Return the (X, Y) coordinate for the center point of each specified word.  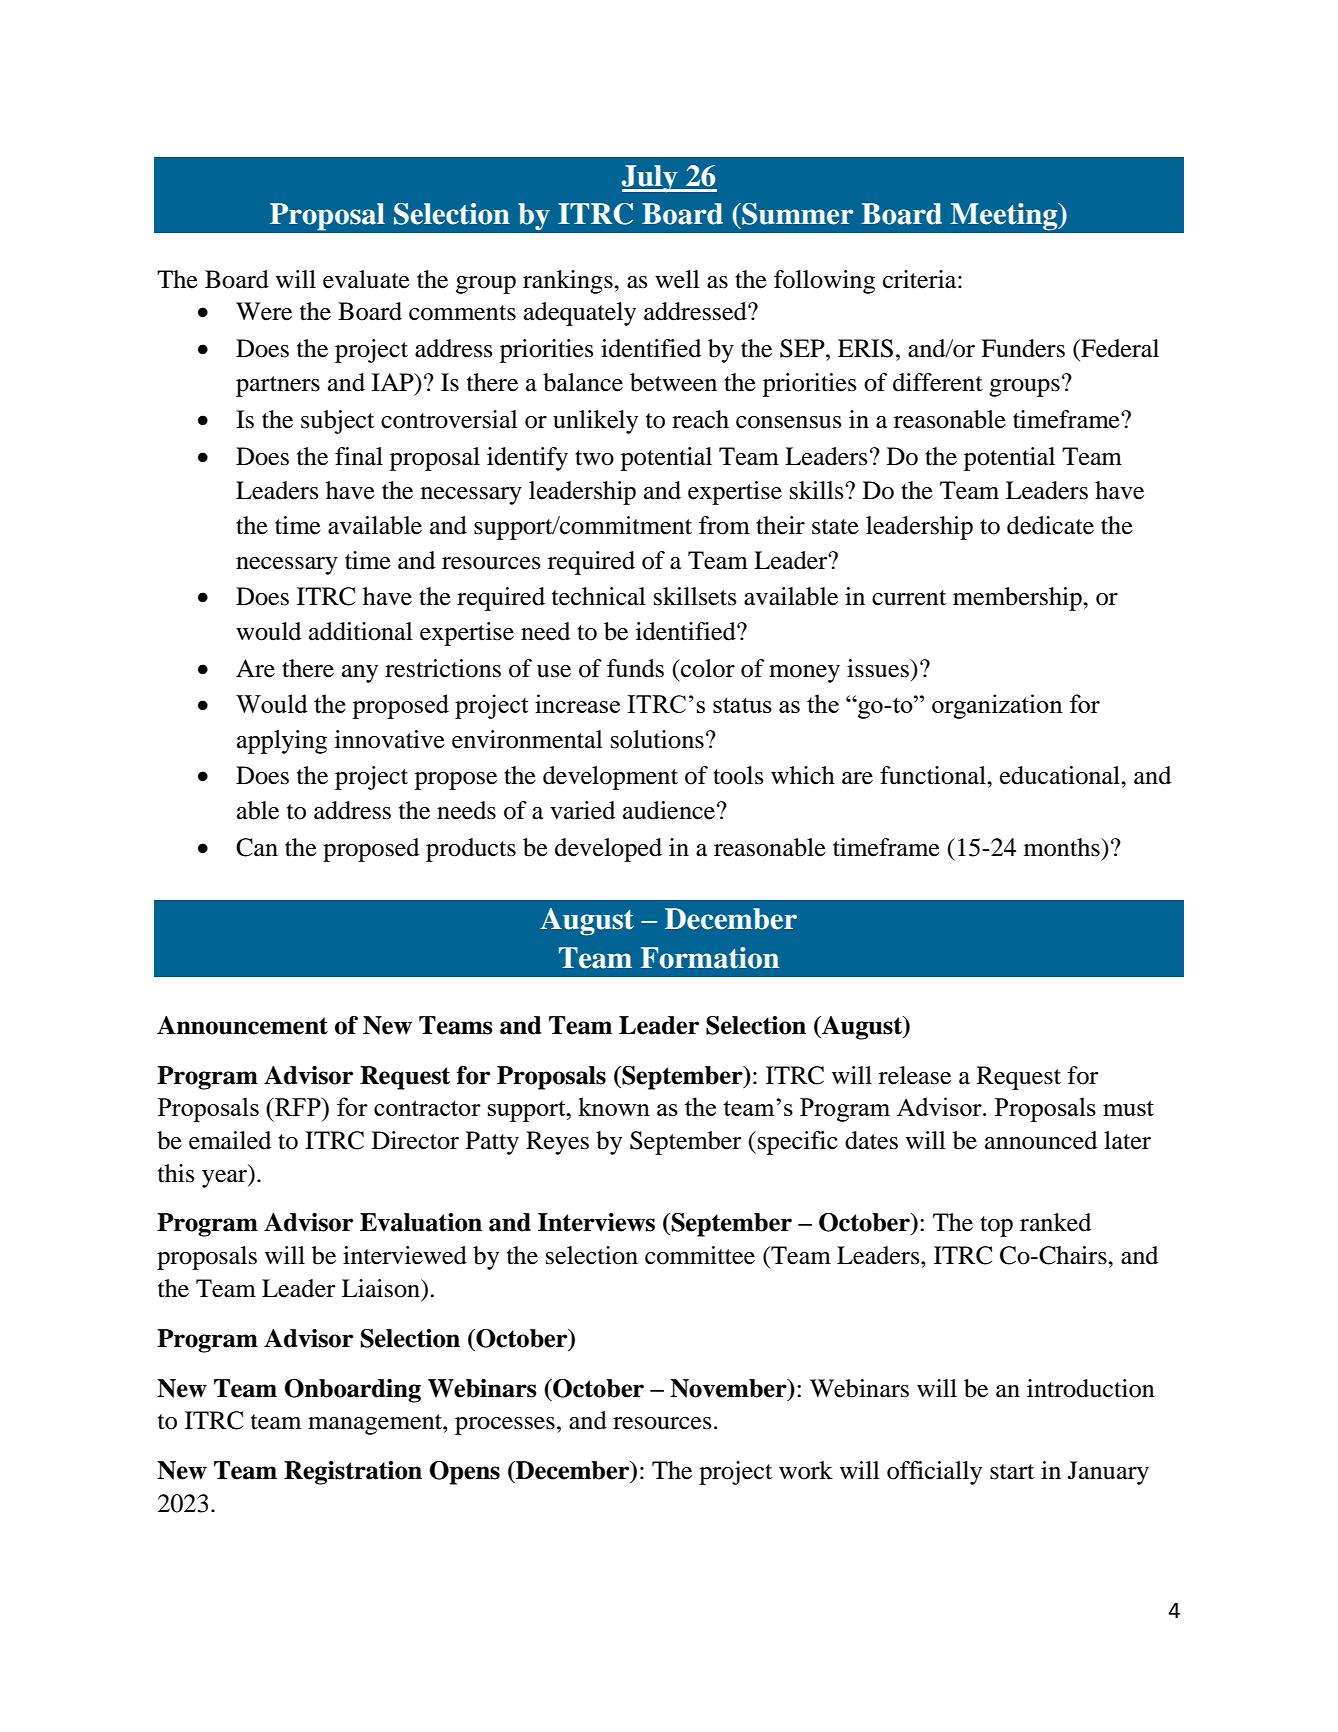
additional (361, 631)
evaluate (366, 279)
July (650, 178)
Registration (353, 1473)
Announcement (242, 1025)
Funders (1023, 348)
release (915, 1075)
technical (599, 596)
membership (1018, 599)
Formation (710, 958)
